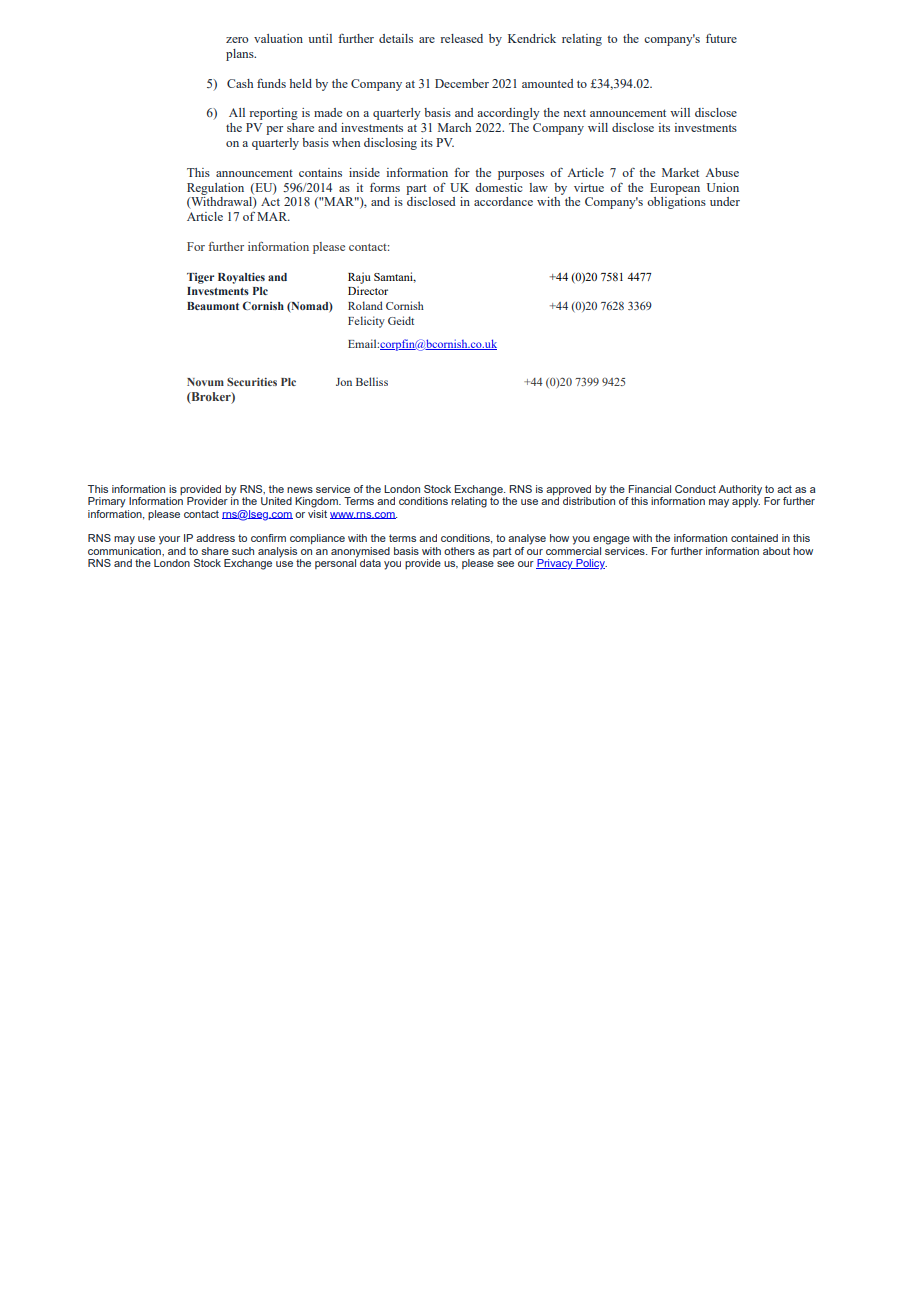 The image size is (924, 1308). Describe the element at coordinates (695, 489) in the screenshot. I see `Conduct` at that location.
